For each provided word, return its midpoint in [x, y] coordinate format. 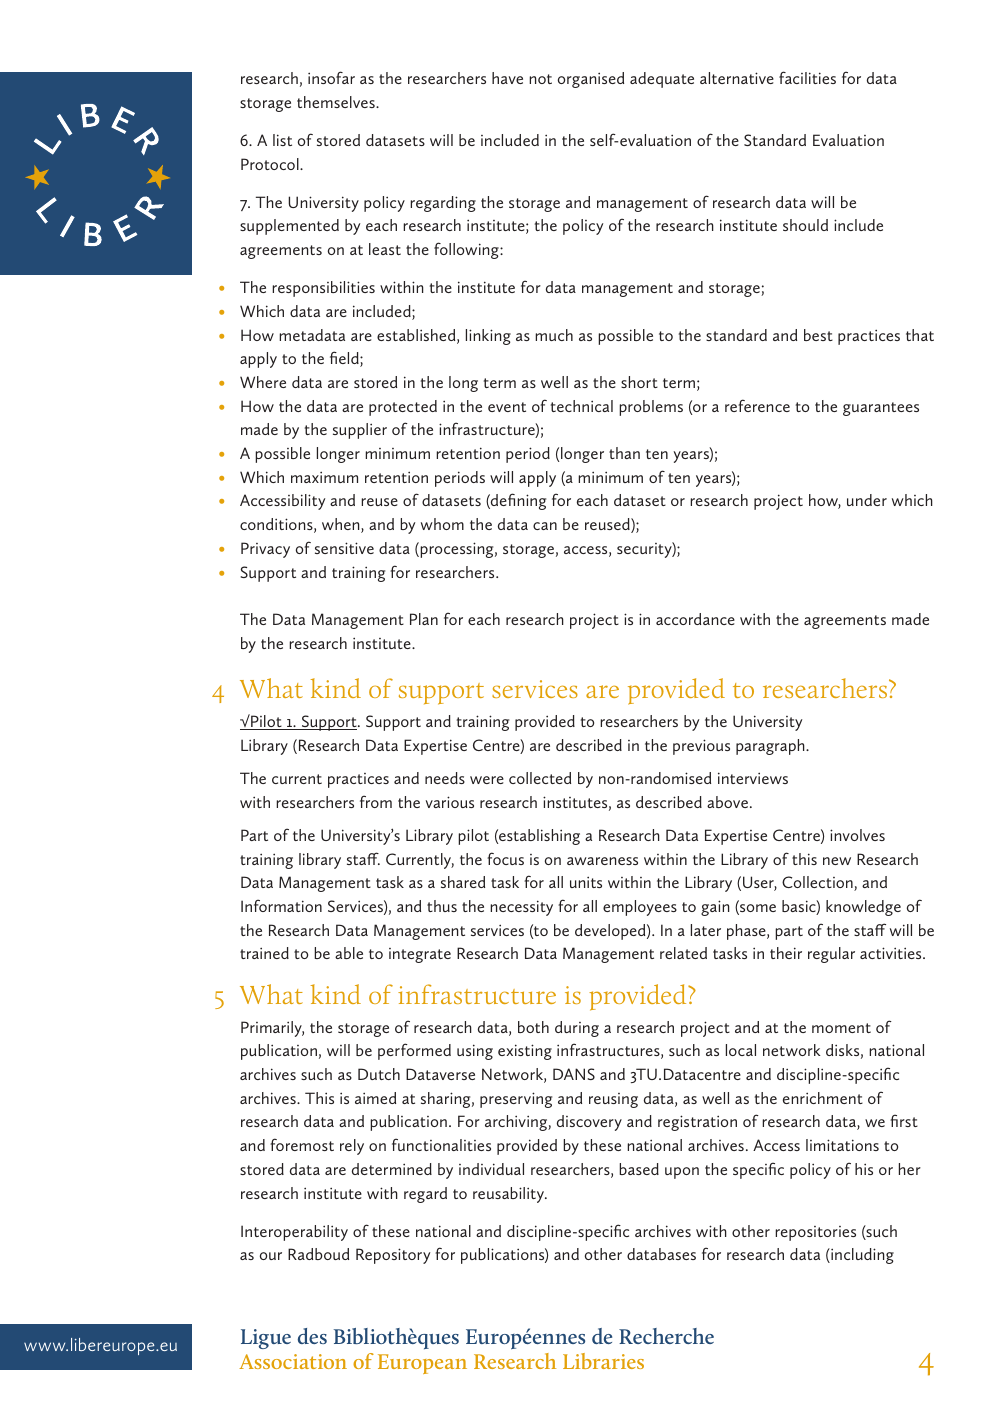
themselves [337, 102]
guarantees [881, 409]
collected [540, 778]
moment [841, 1028]
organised [591, 80]
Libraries [603, 1361]
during [577, 1029]
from [376, 801]
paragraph [771, 747]
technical [582, 406]
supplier [360, 431]
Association [293, 1361]
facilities [807, 77]
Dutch [379, 1074]
